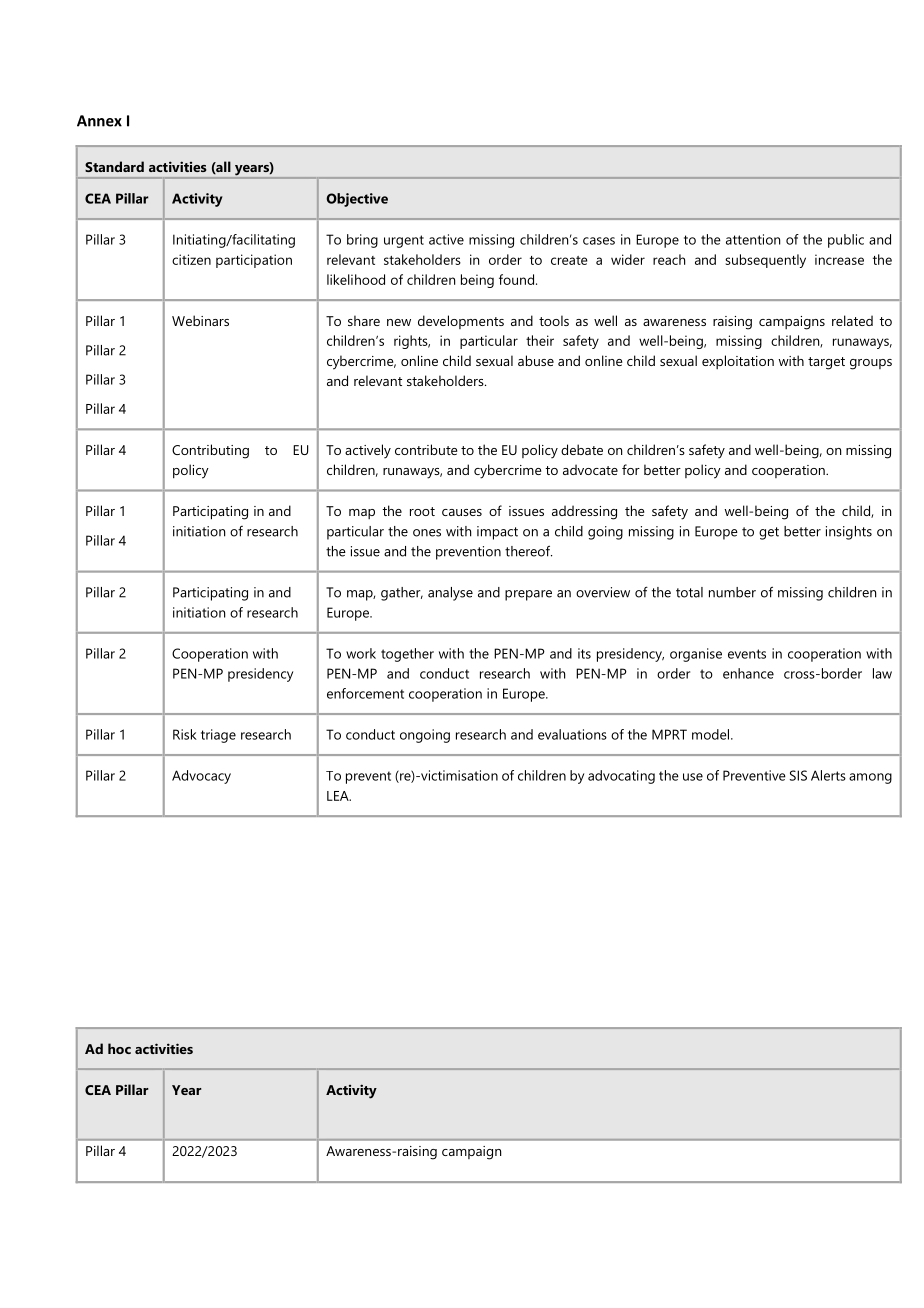  What do you see at coordinates (185, 734) in the screenshot?
I see `Risk` at bounding box center [185, 734].
